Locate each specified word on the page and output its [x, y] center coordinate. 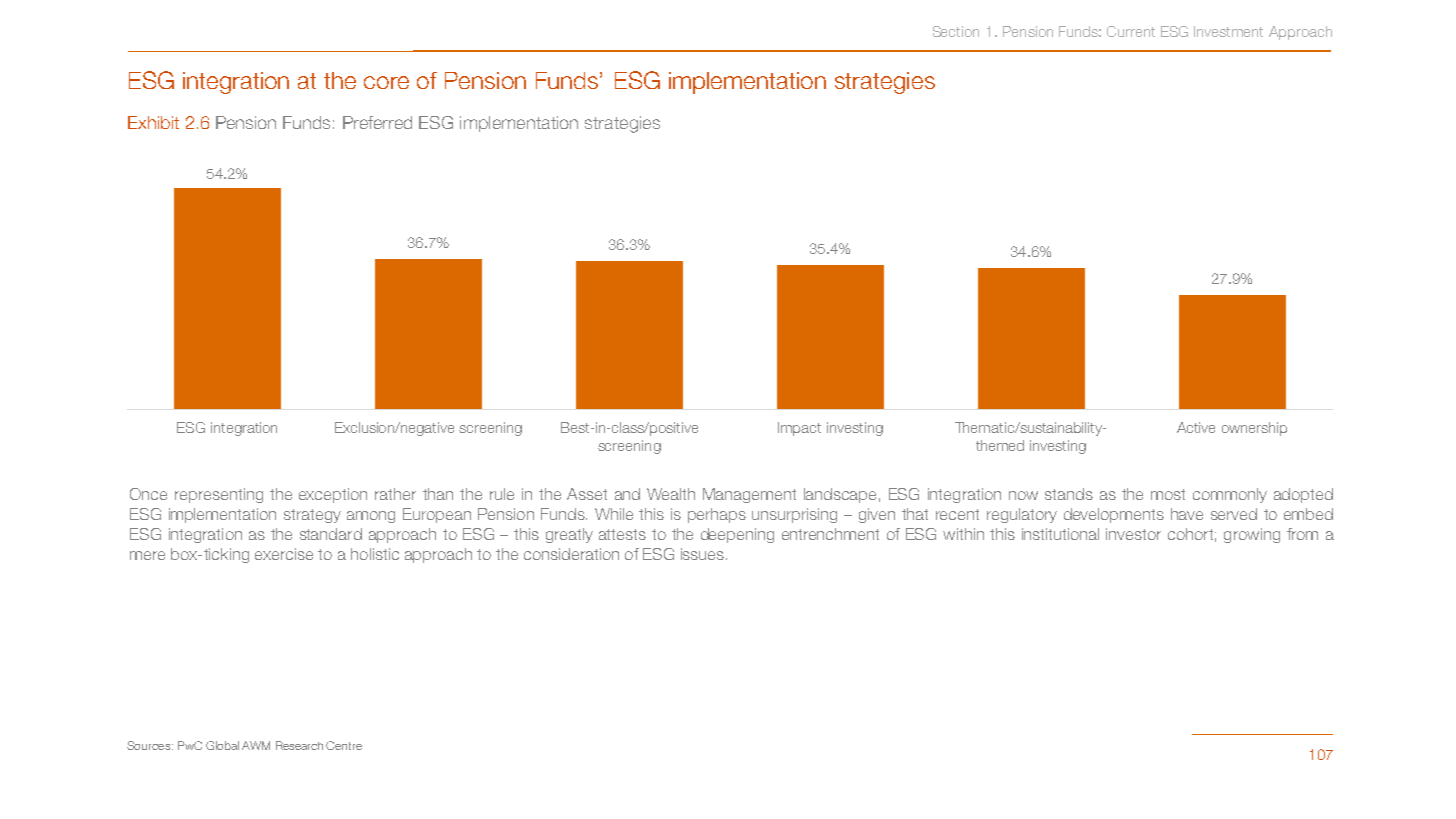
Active [1196, 427]
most [1168, 494]
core [386, 82]
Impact [799, 429]
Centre [344, 745]
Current [1131, 31]
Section [956, 31]
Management [749, 495]
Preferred [377, 122]
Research [299, 745]
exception [333, 495]
